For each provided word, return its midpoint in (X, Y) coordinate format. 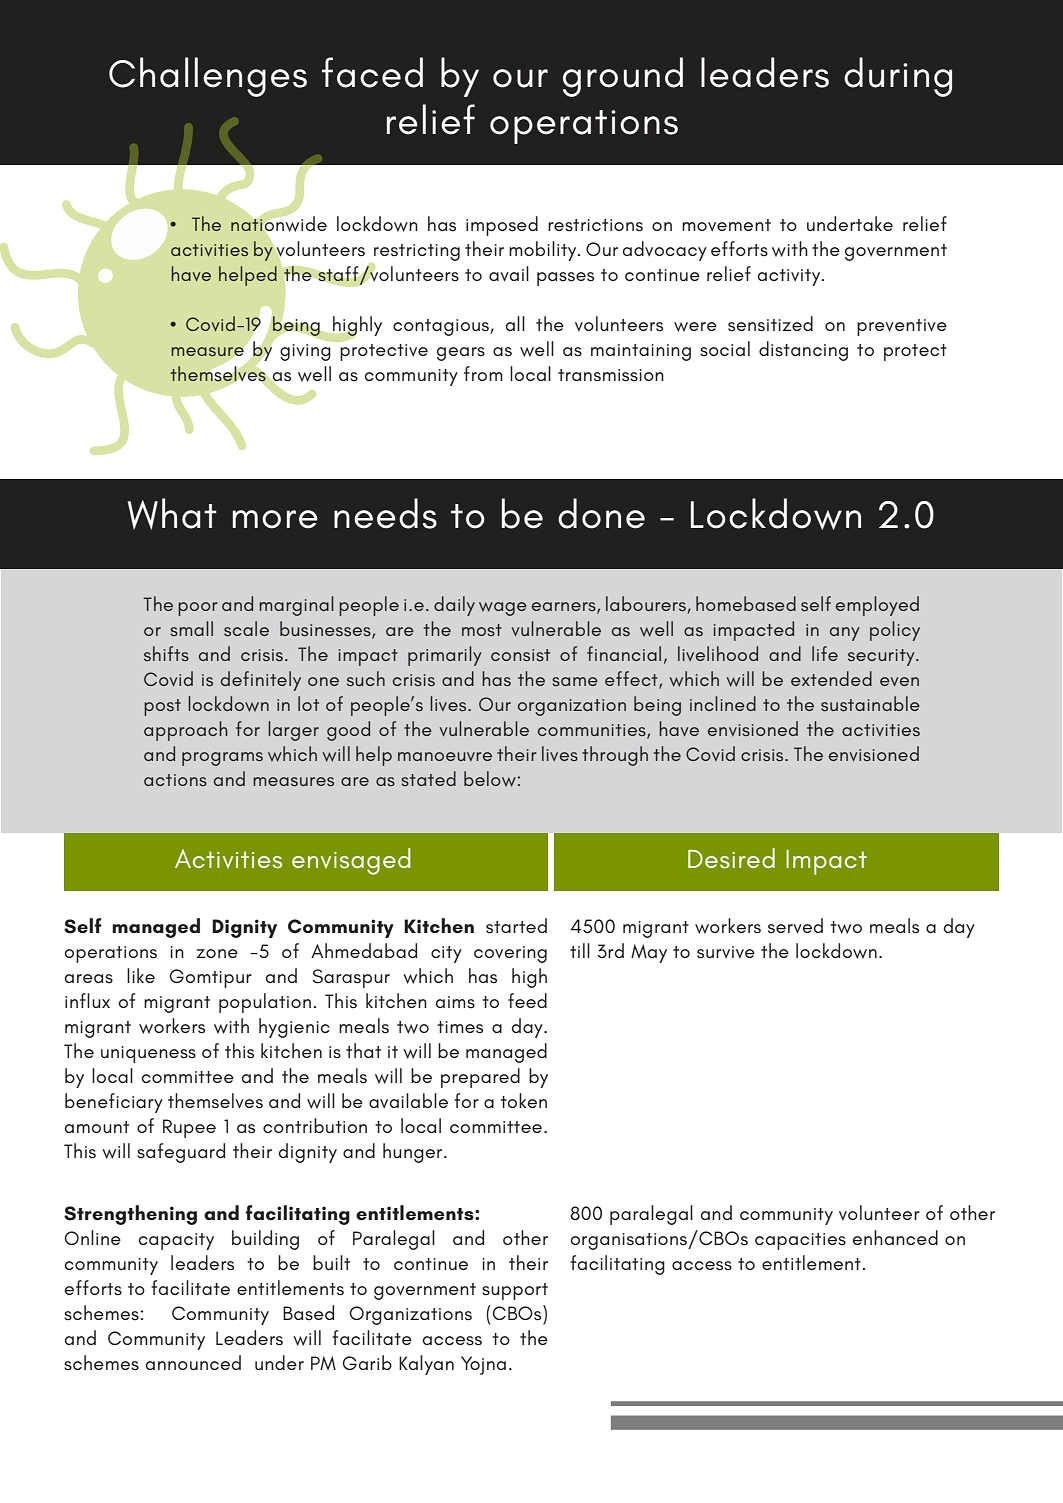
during (898, 77)
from (483, 373)
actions (175, 780)
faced (372, 72)
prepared (480, 1078)
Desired (731, 858)
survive (726, 952)
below (490, 779)
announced (193, 1362)
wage (503, 609)
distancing (803, 351)
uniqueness (148, 1054)
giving (305, 352)
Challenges (208, 77)
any (845, 634)
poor (198, 609)
